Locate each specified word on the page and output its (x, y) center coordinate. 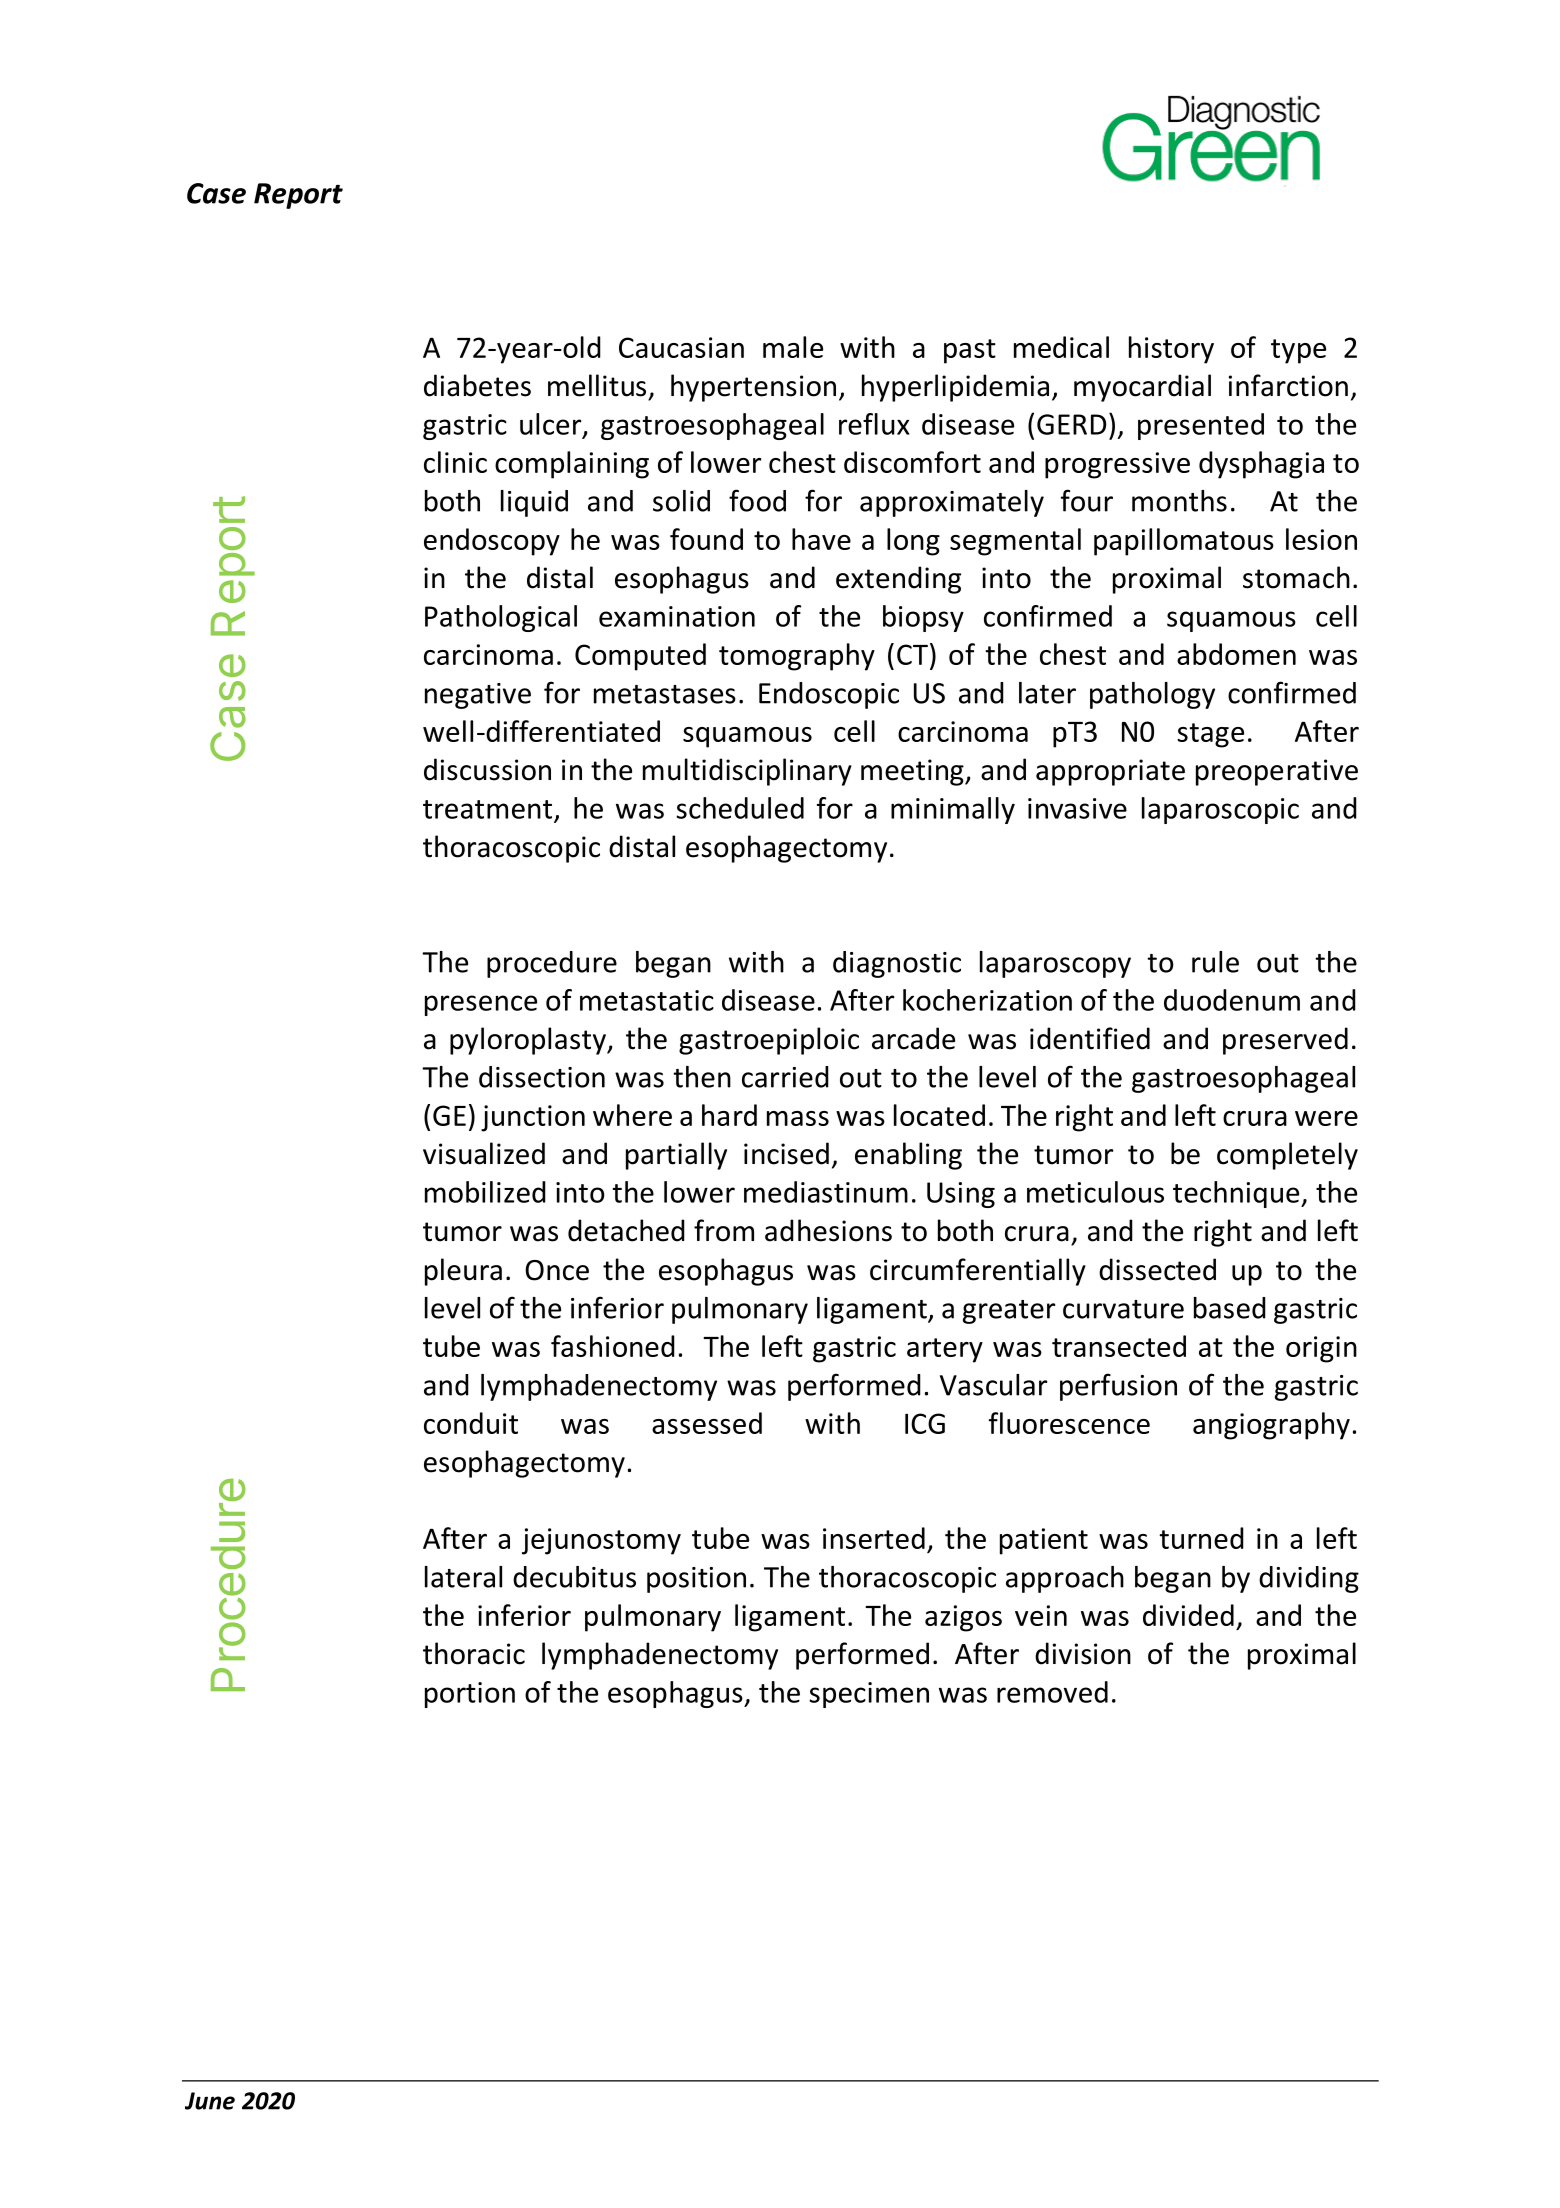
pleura (463, 1272)
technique (1237, 1194)
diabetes (477, 385)
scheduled (740, 808)
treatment (487, 809)
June (210, 2101)
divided (1188, 1615)
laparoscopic (1220, 810)
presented (1201, 426)
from (724, 1230)
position (696, 1580)
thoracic (474, 1653)
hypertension (753, 388)
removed (1052, 1692)
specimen (869, 1695)
